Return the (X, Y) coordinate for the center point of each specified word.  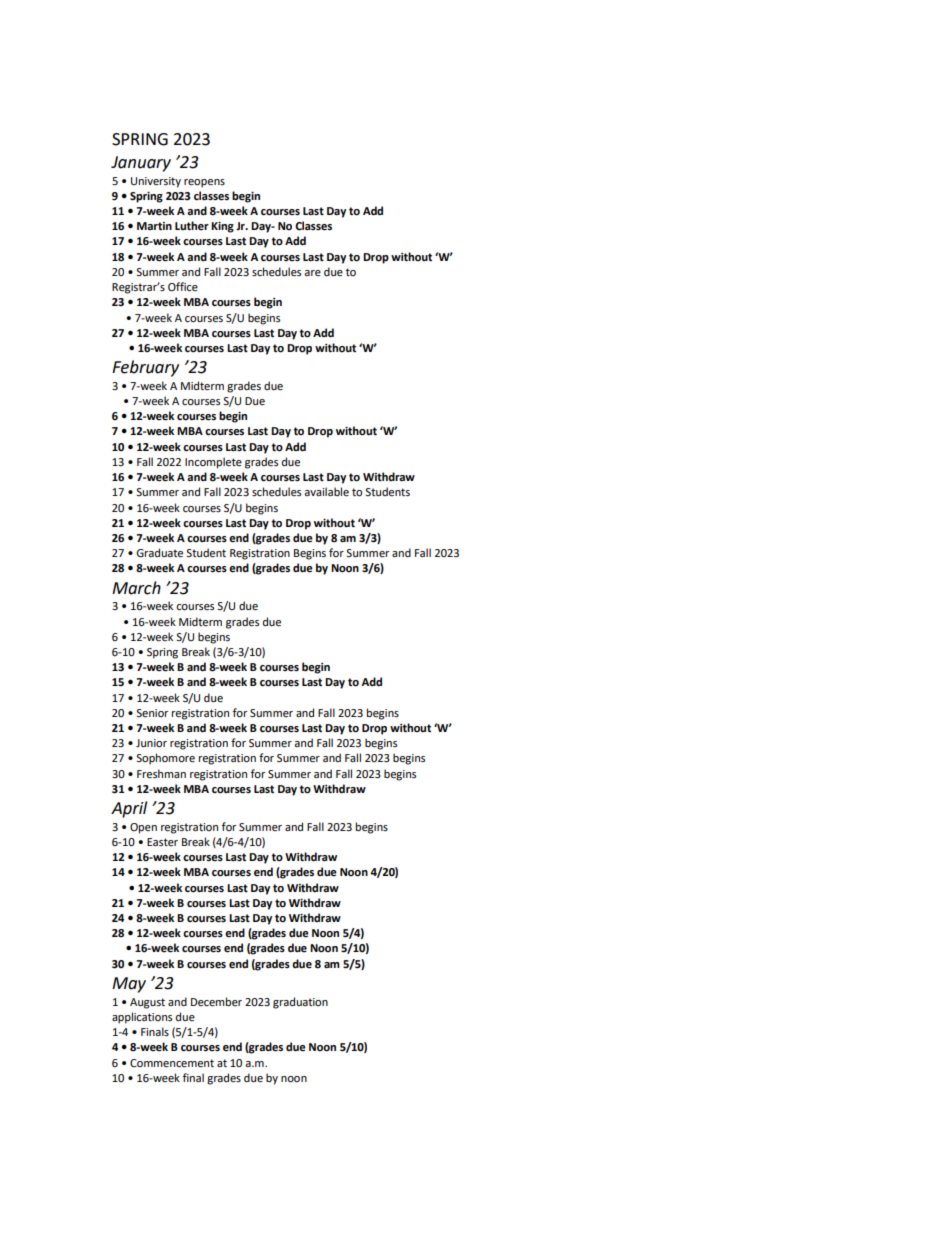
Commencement (172, 1063)
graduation (300, 1003)
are (312, 273)
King (222, 227)
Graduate (159, 553)
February (145, 368)
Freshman (161, 774)
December (216, 1002)
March (136, 588)
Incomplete (213, 463)
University (156, 182)
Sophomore (165, 759)
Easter (162, 842)
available (326, 492)
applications (142, 1018)
